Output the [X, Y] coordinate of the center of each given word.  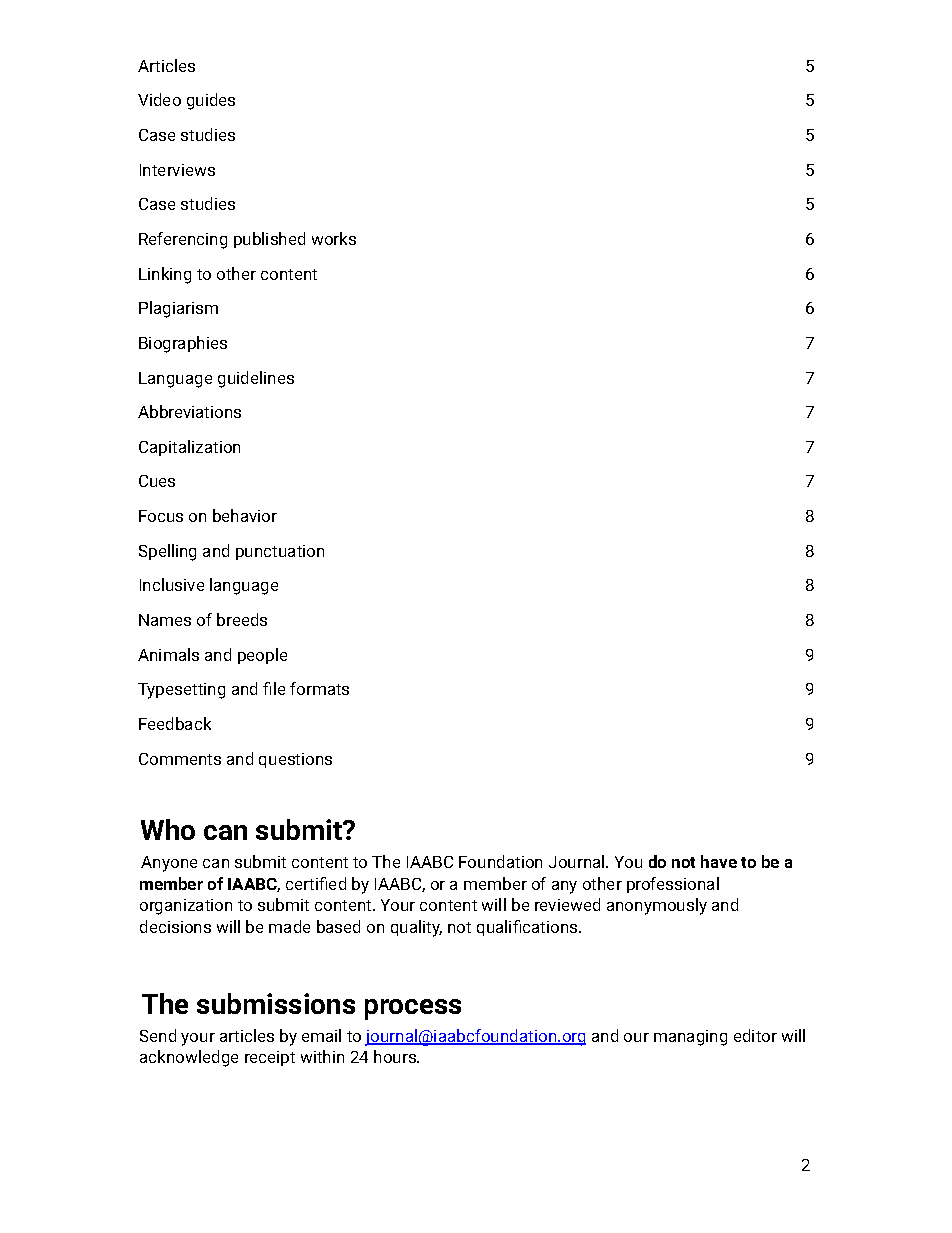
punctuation [280, 552]
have [719, 861]
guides [211, 101]
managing [690, 1038]
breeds [242, 619]
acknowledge [189, 1058]
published [269, 240]
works [334, 238]
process [413, 1009]
